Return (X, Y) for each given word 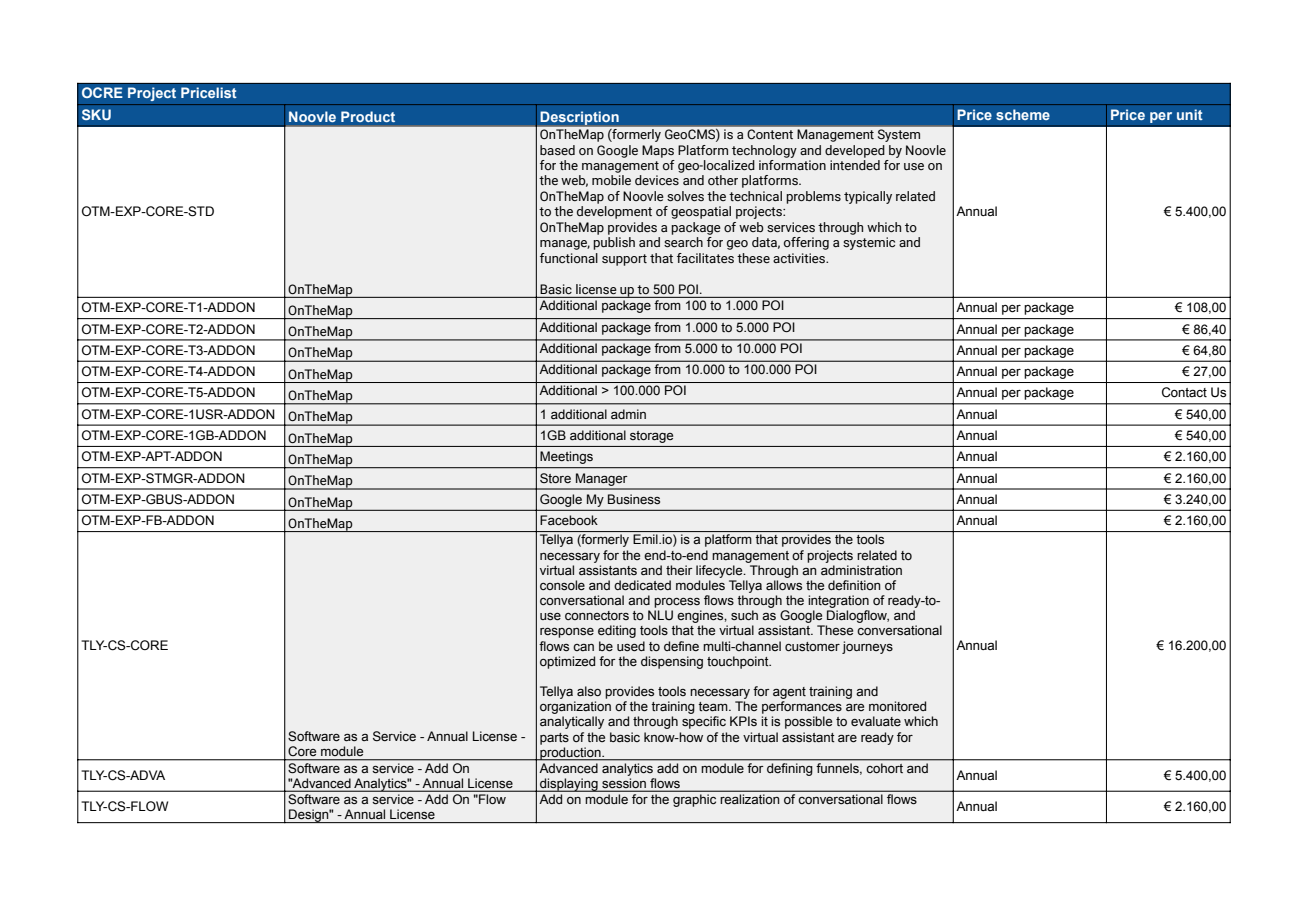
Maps (658, 151)
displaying (569, 785)
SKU (96, 114)
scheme (1023, 114)
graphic (694, 800)
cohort (885, 768)
